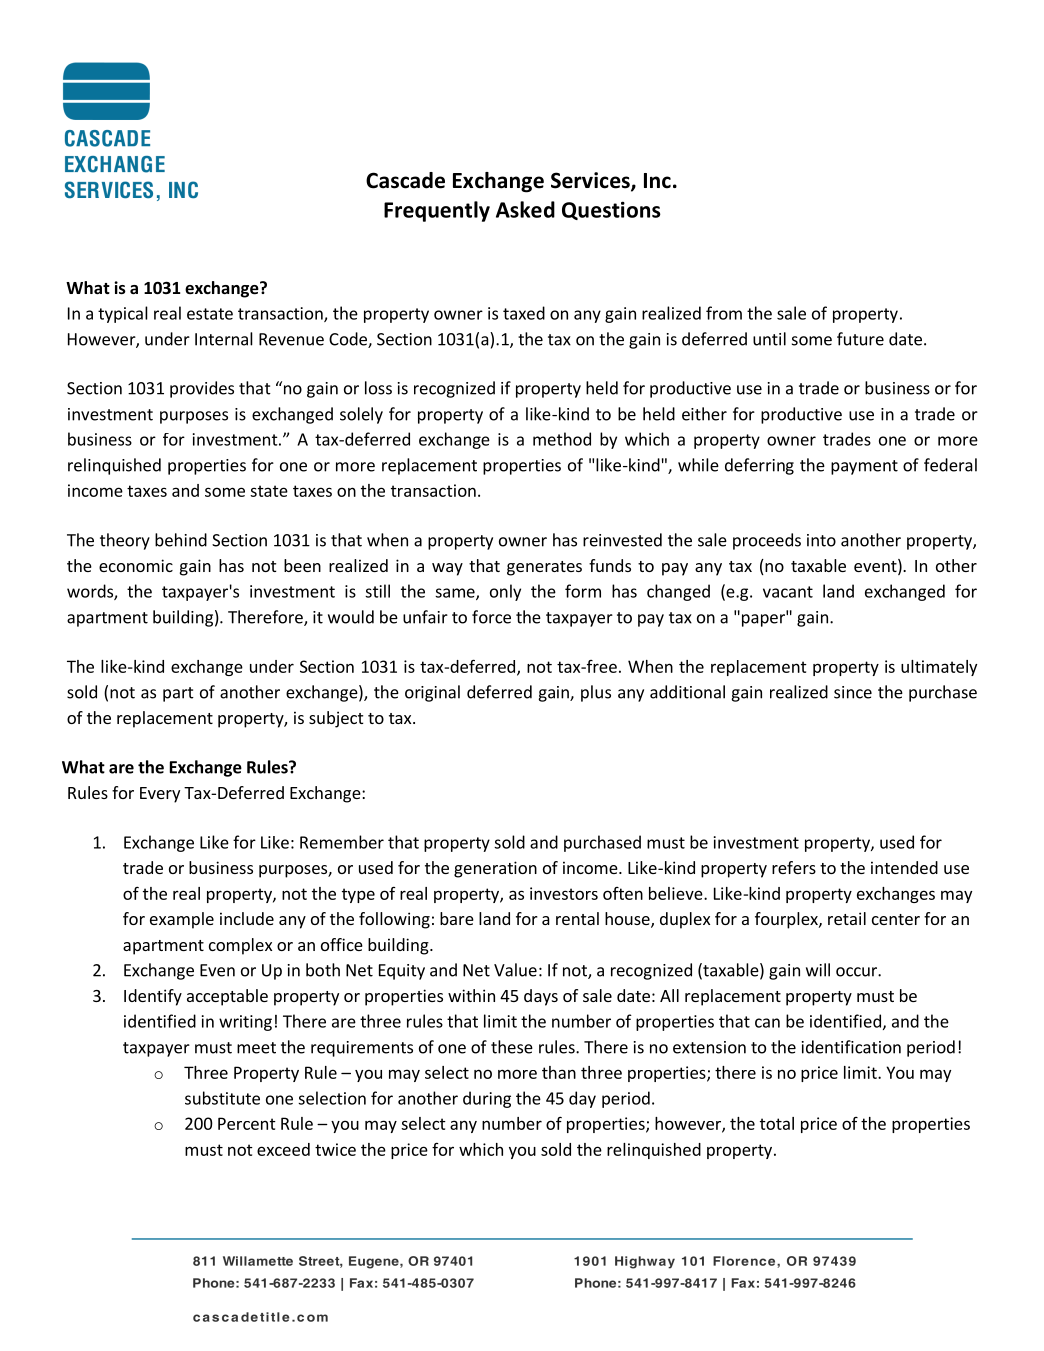  I want to click on into, so click(821, 540).
